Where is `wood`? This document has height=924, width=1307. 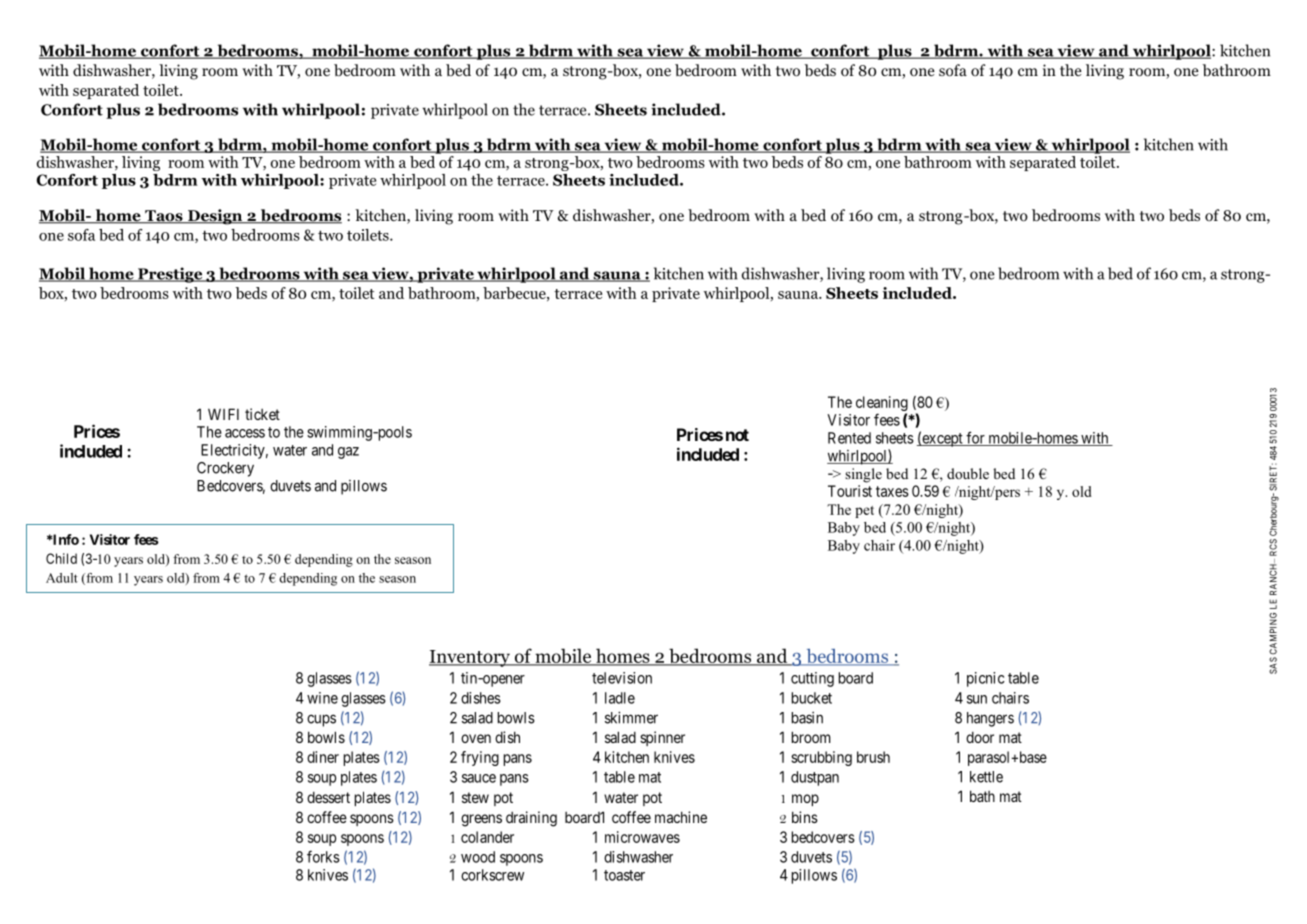
wood is located at coordinates (478, 857).
